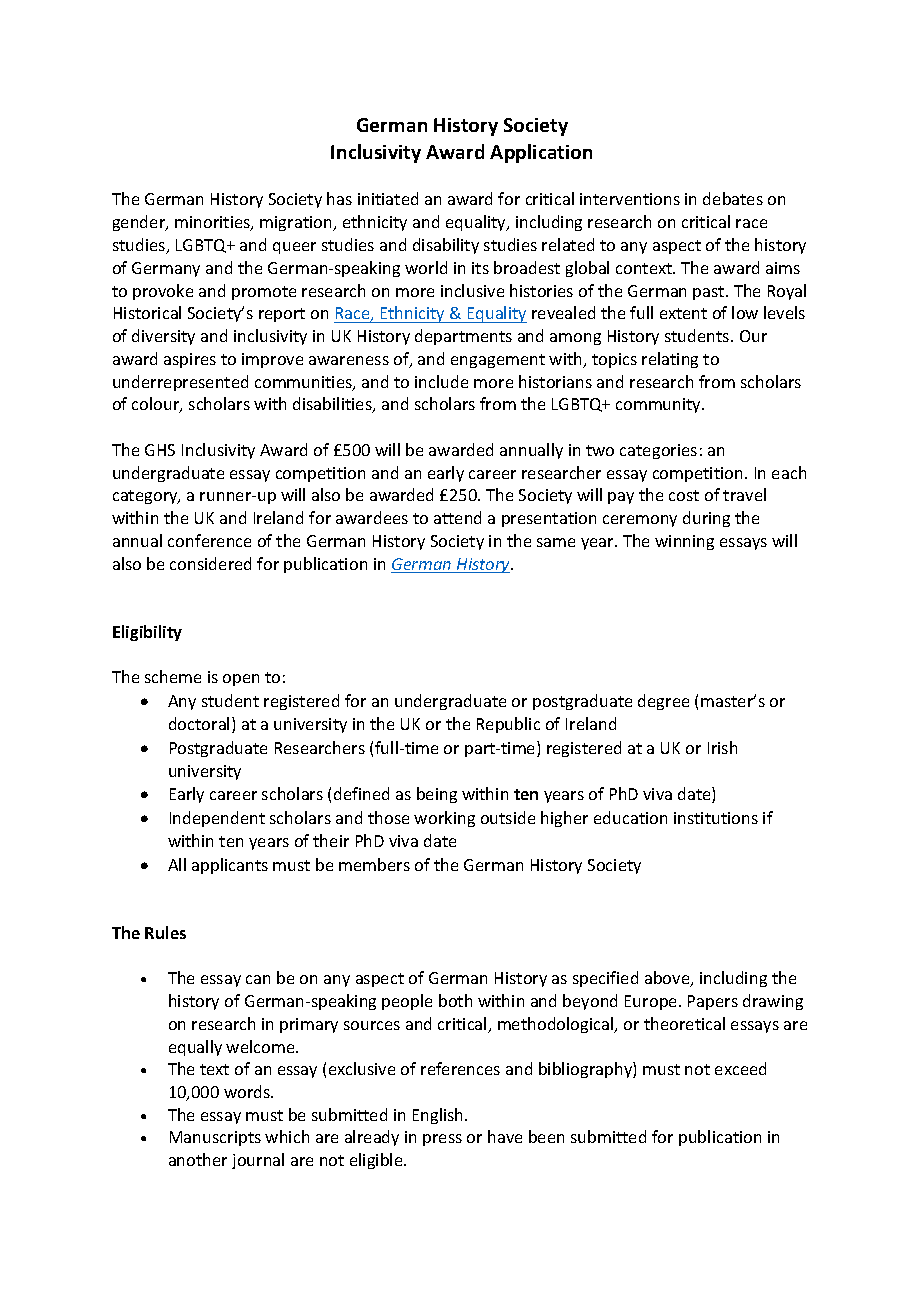 The height and width of the document is (1308, 924). Describe the element at coordinates (706, 519) in the document. I see `during` at that location.
